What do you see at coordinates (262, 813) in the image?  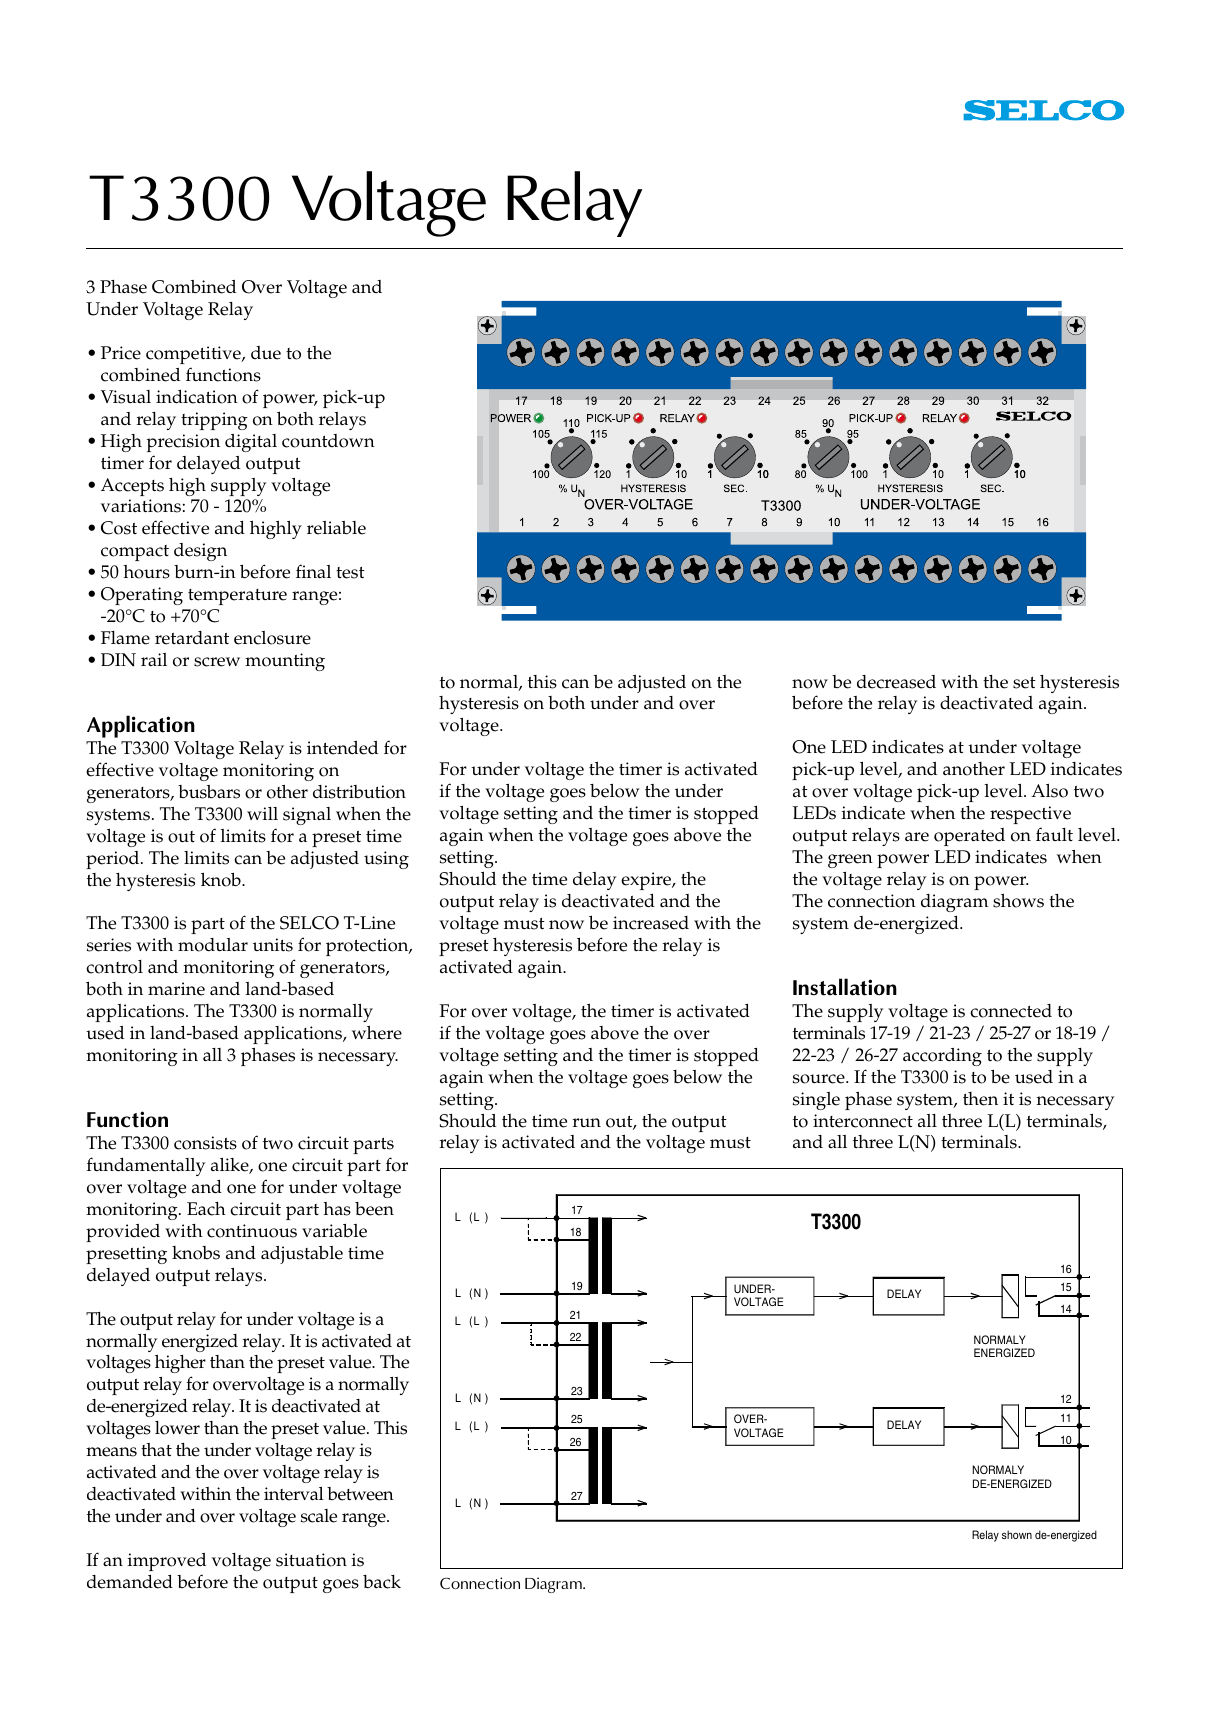 I see `will` at bounding box center [262, 813].
